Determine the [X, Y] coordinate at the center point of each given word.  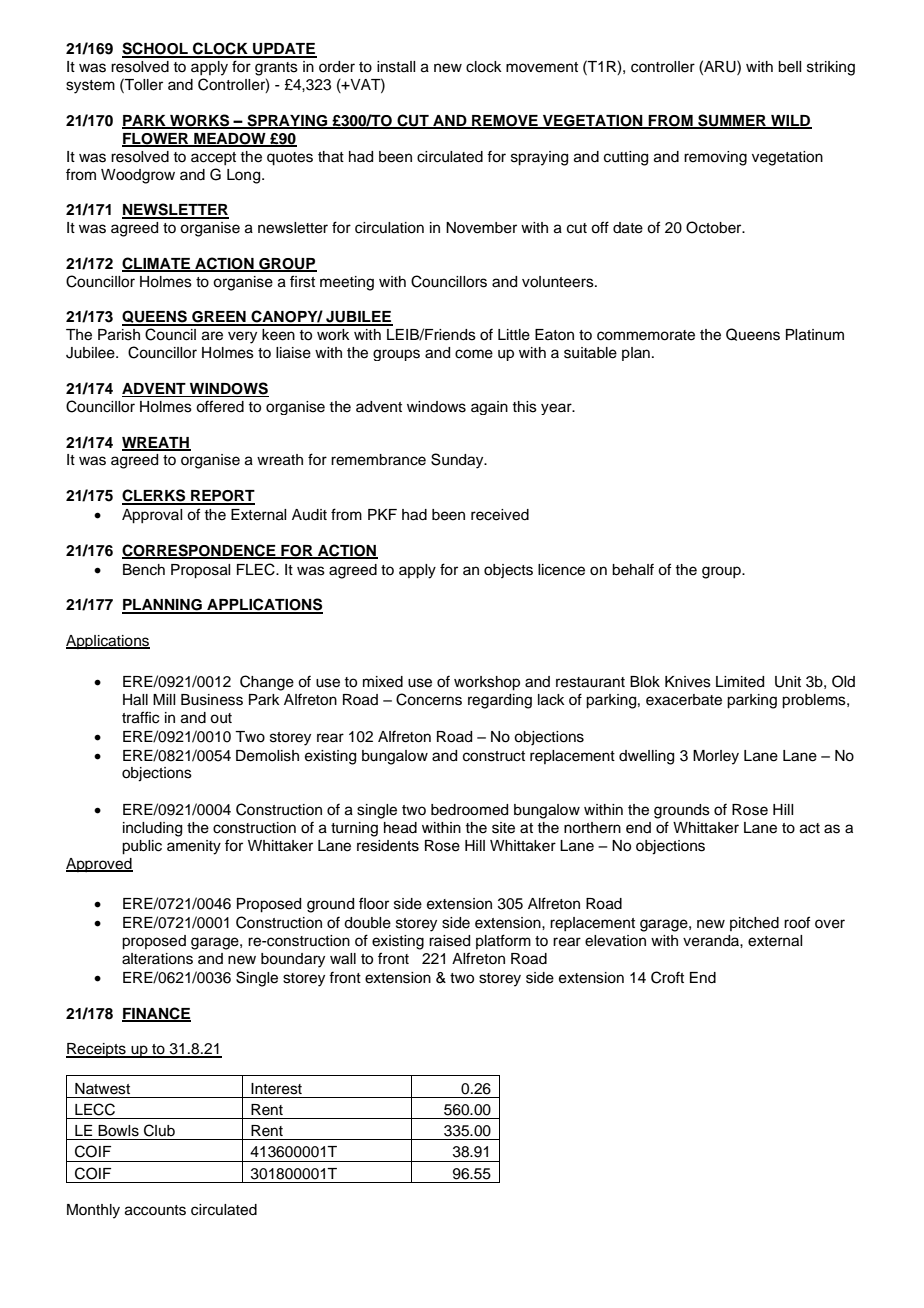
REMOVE [505, 122]
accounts [155, 1210]
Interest [276, 1089]
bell [789, 67]
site [503, 828]
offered [220, 406]
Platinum [815, 335]
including [152, 829]
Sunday [458, 461]
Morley [716, 757]
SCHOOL [156, 49]
